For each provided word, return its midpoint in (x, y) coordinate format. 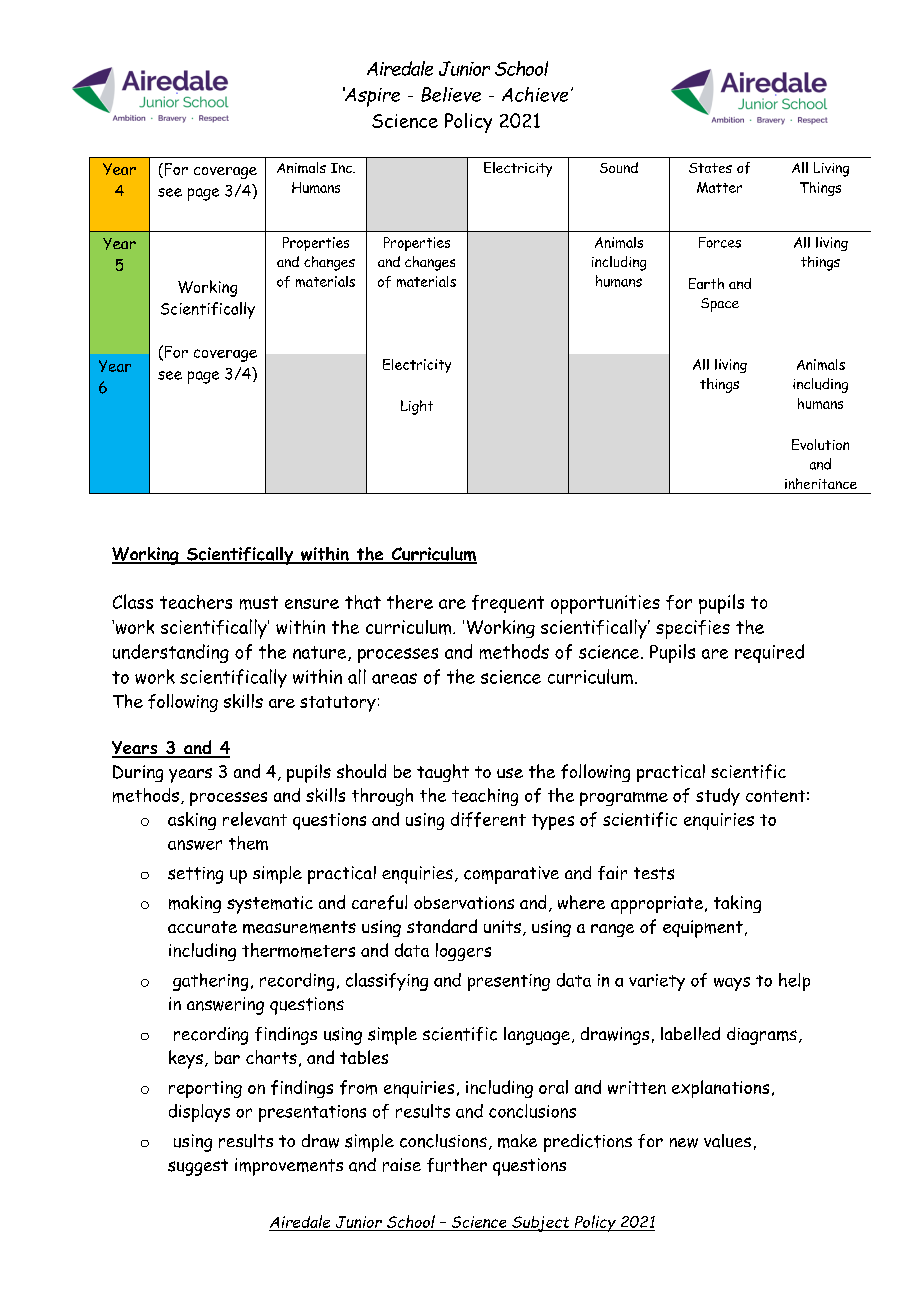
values (727, 1141)
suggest (198, 1167)
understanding (171, 653)
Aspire (371, 97)
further (457, 1165)
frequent (508, 604)
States (710, 168)
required (769, 653)
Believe (451, 94)
